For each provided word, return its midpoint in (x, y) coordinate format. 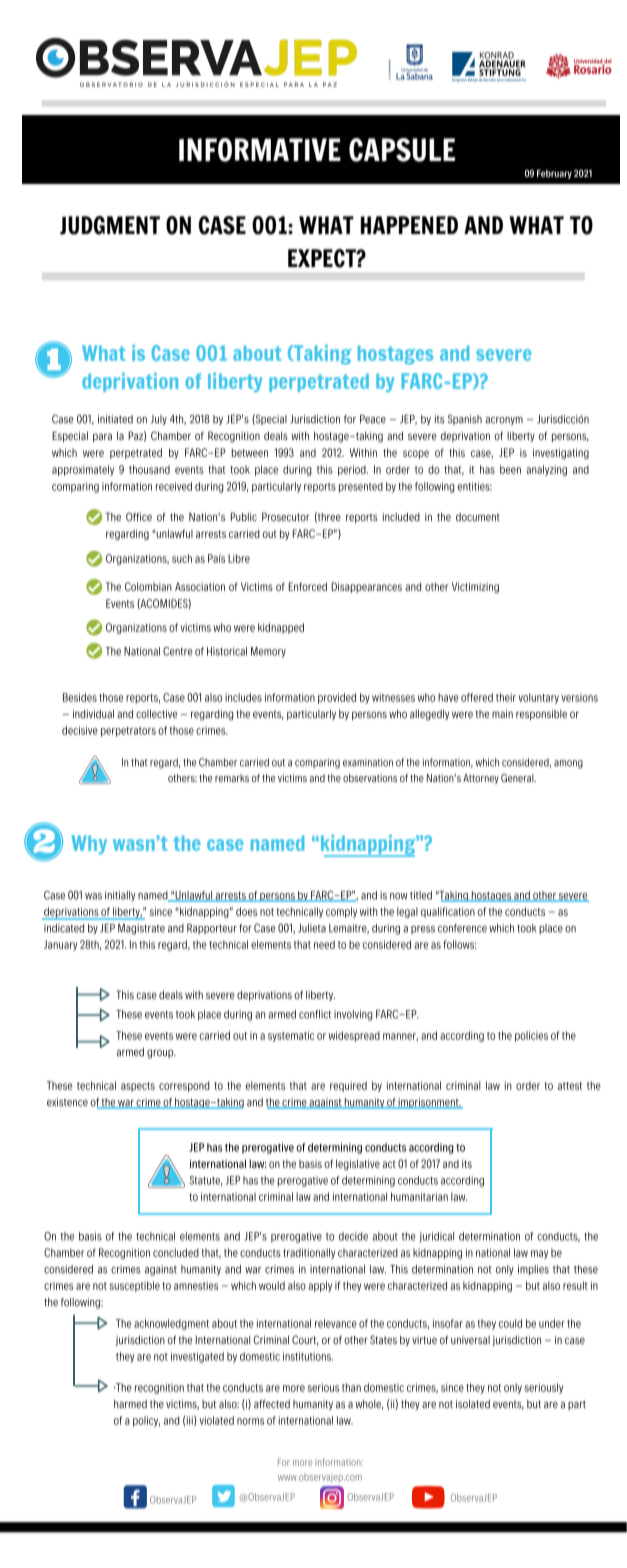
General (518, 778)
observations (370, 778)
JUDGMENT (110, 225)
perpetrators (128, 732)
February (554, 174)
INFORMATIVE (260, 150)
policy (146, 1421)
